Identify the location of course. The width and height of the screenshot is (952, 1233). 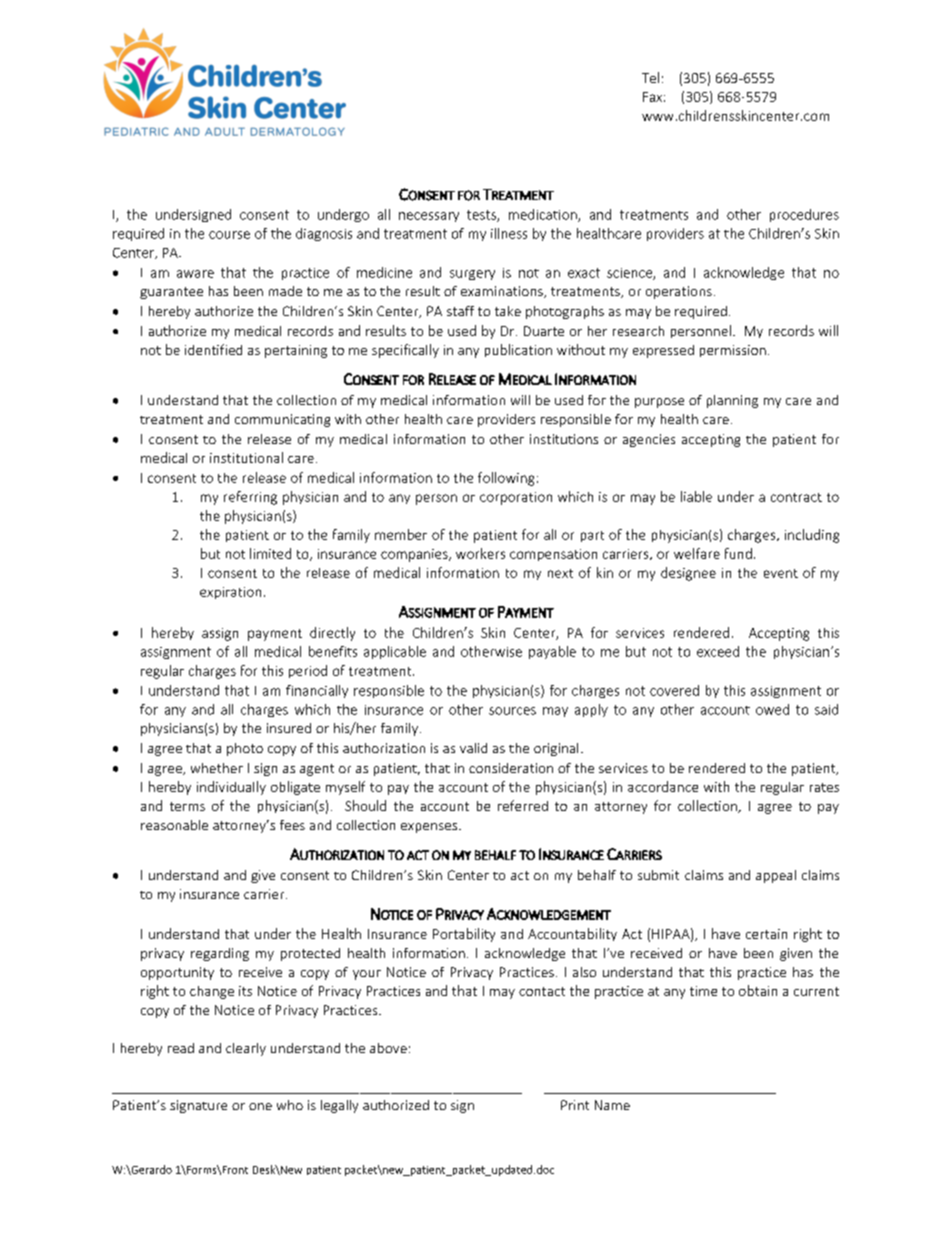
(229, 235).
